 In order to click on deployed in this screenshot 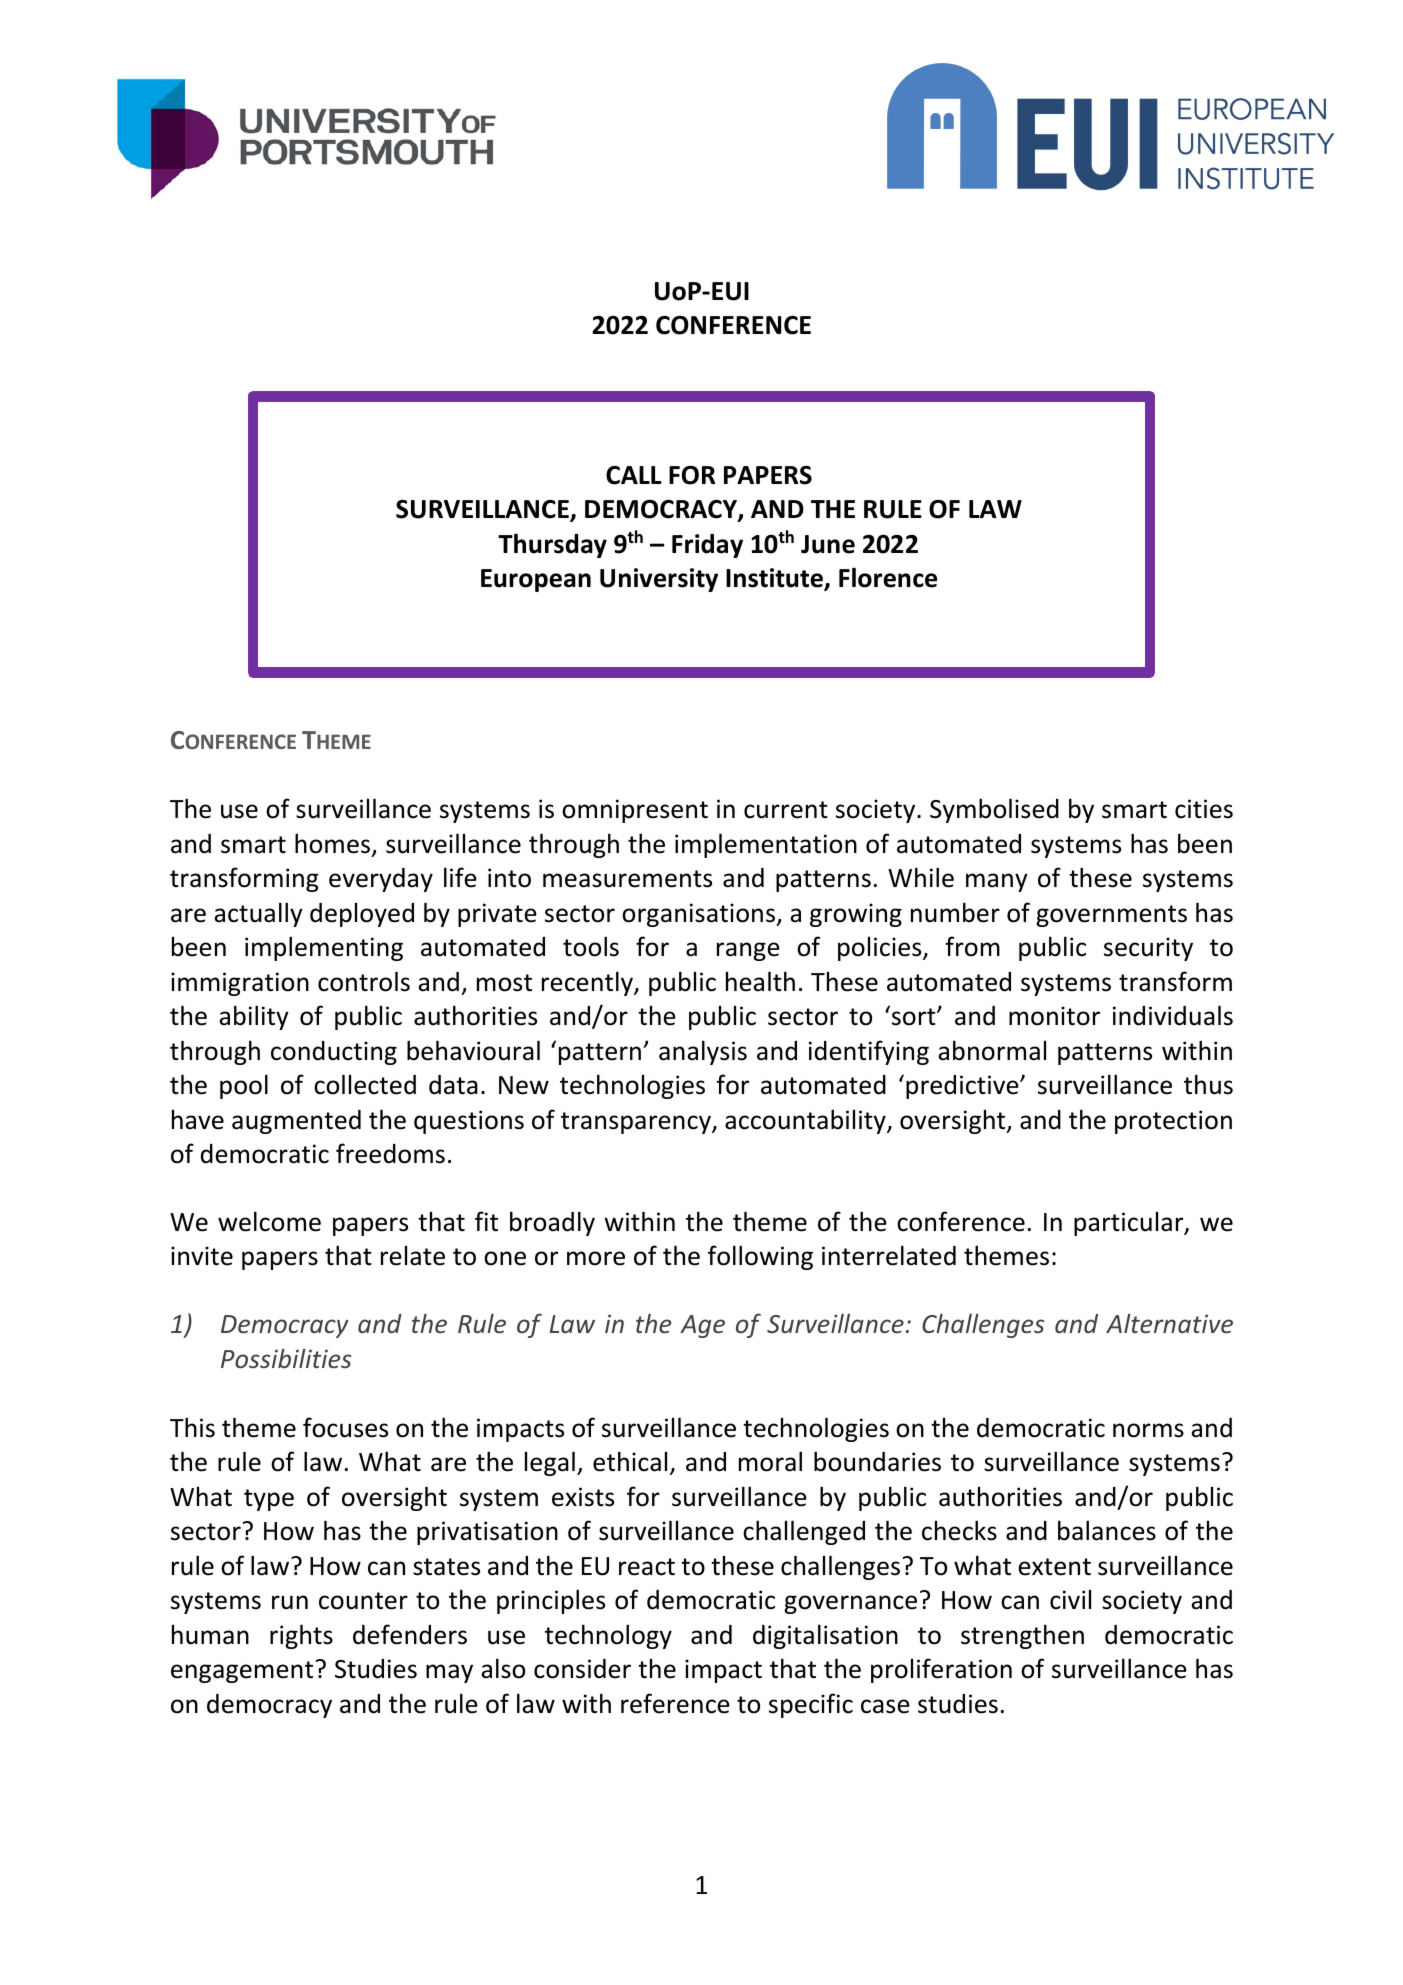, I will do `click(362, 914)`.
